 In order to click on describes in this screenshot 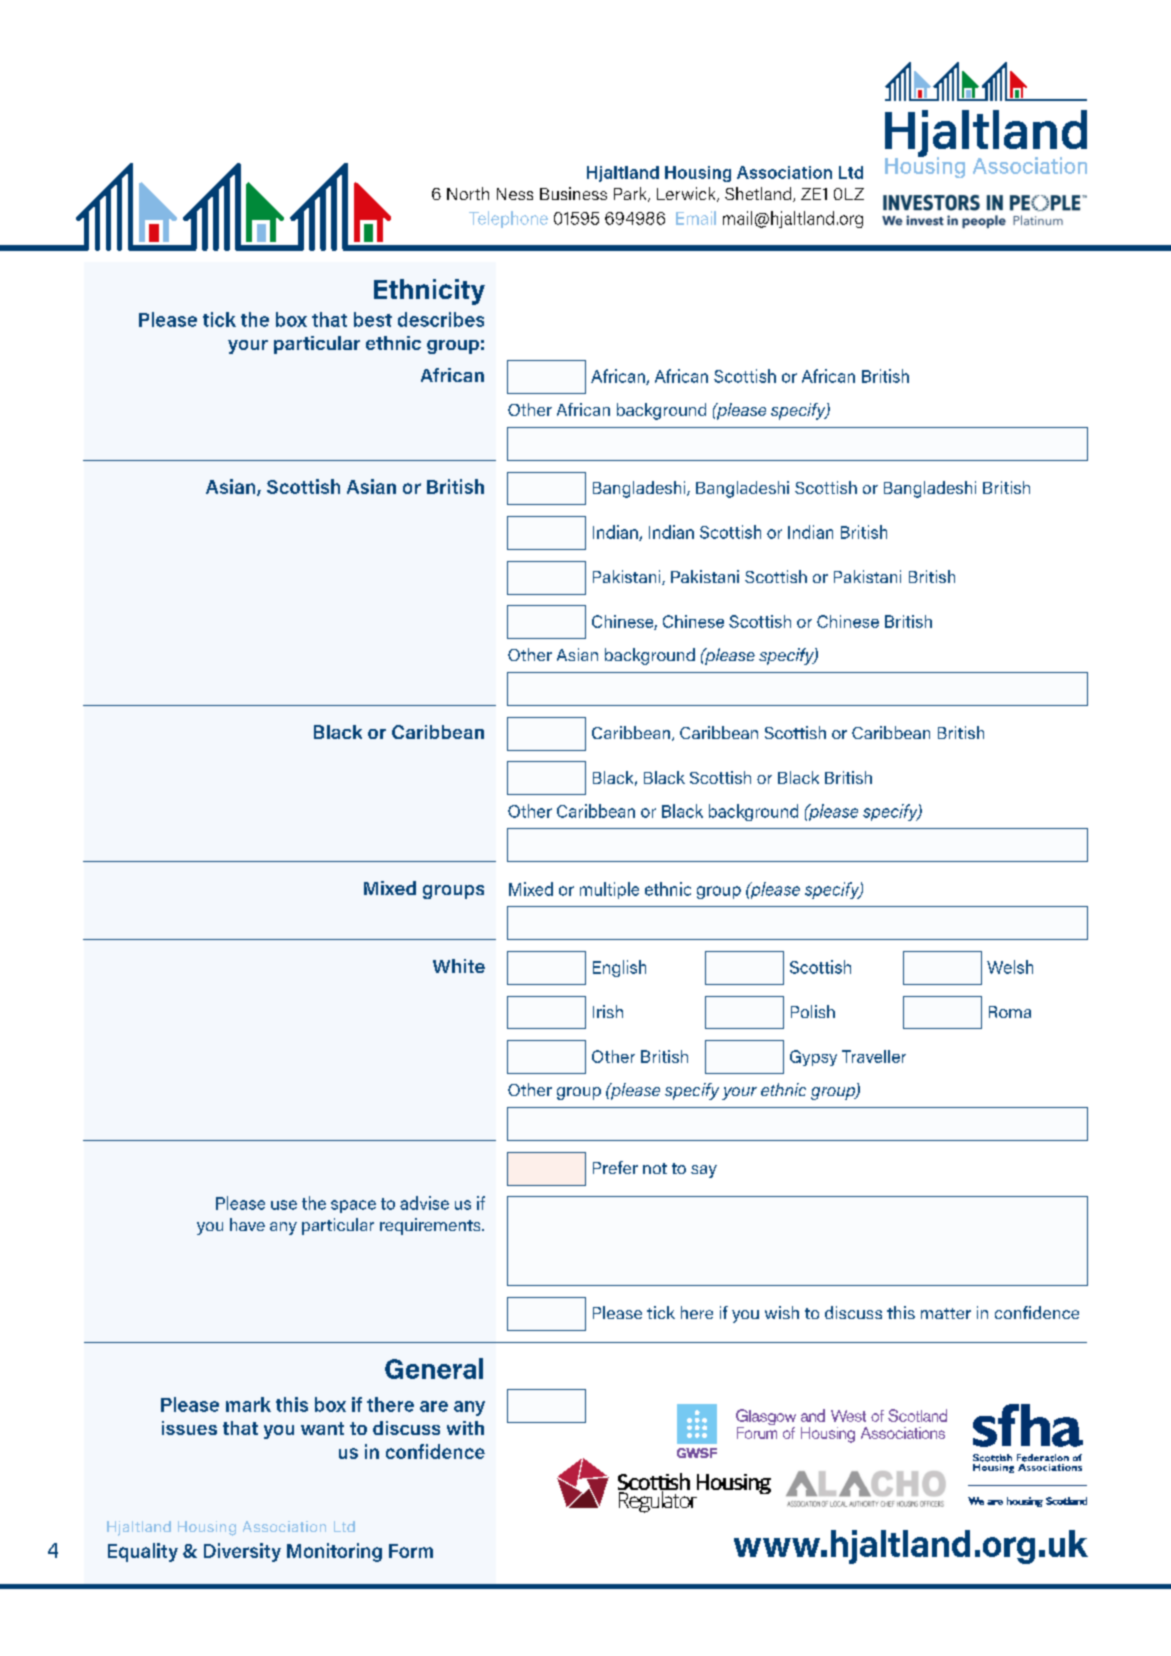, I will do `click(441, 319)`.
